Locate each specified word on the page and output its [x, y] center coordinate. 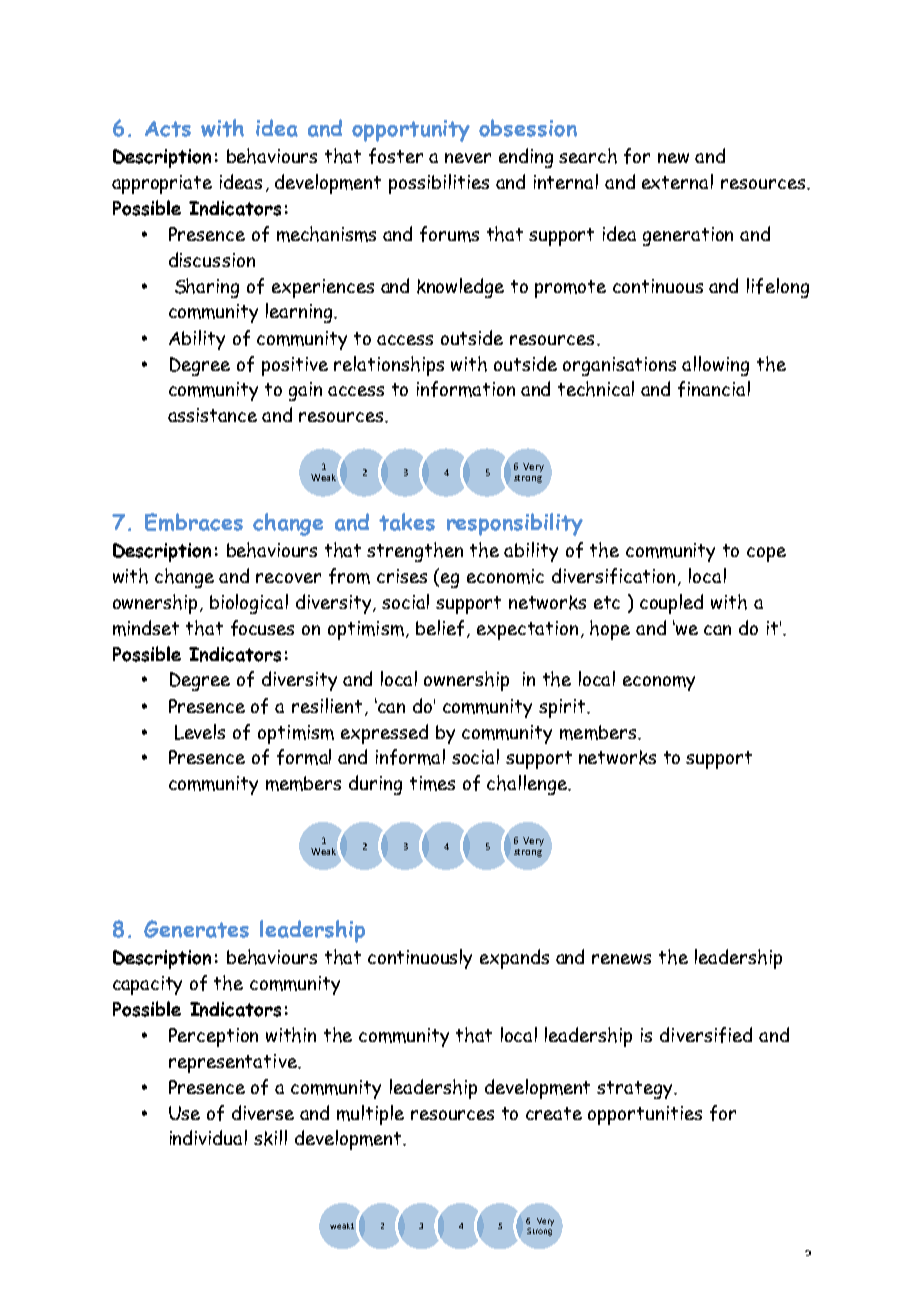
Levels [200, 732]
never [468, 158]
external [677, 181]
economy [659, 683]
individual [208, 1137]
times [432, 783]
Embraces [194, 522]
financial [714, 389]
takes [407, 522]
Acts [168, 129]
